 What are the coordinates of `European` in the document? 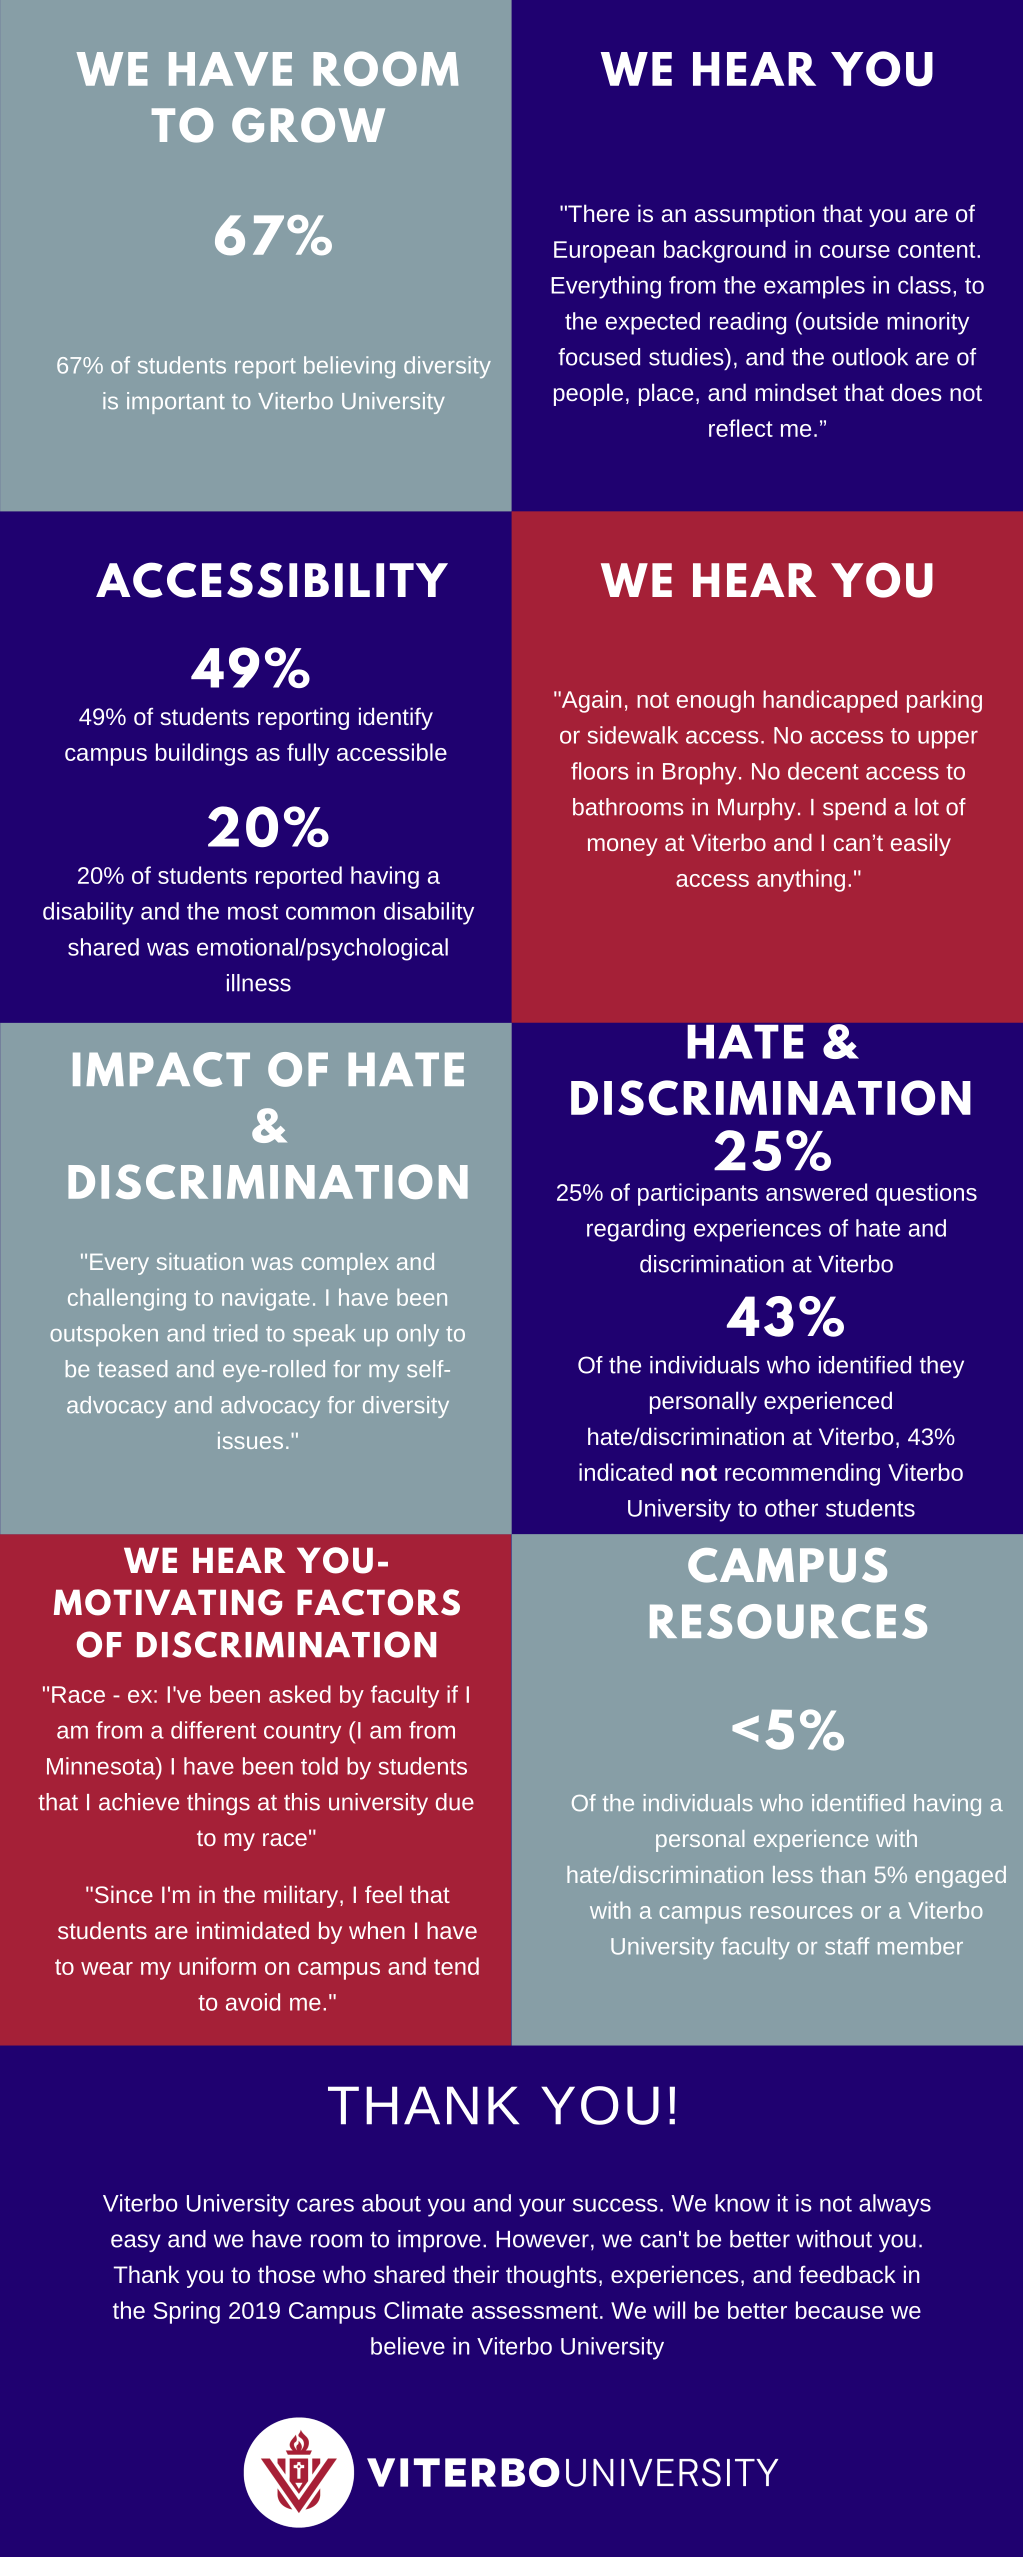 It's located at (604, 252).
